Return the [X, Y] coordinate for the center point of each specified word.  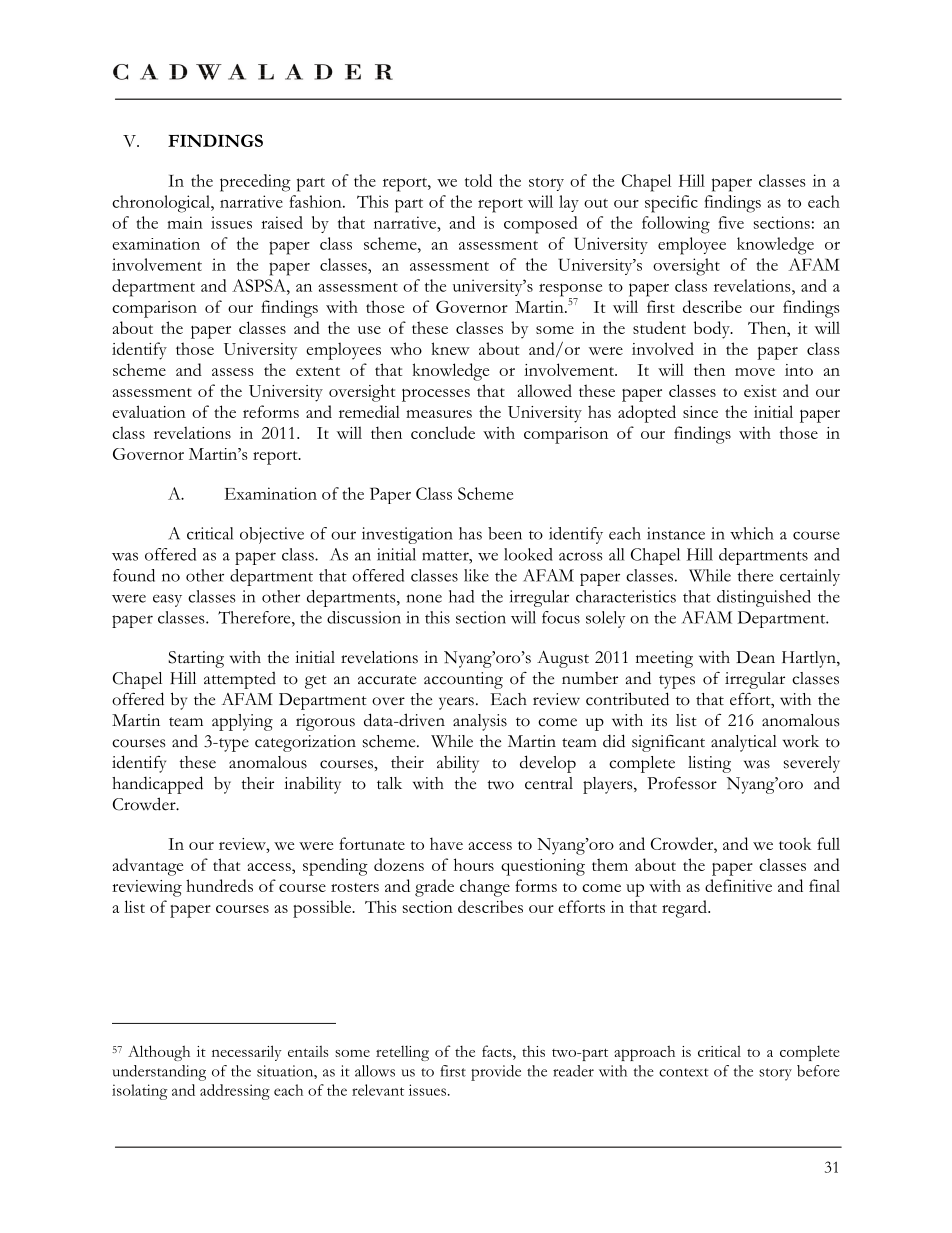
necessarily [247, 1053]
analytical [744, 743]
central [549, 783]
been [505, 533]
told [478, 180]
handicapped [157, 785]
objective [272, 535]
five [731, 222]
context [683, 1072]
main [185, 222]
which [752, 533]
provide [496, 1073]
